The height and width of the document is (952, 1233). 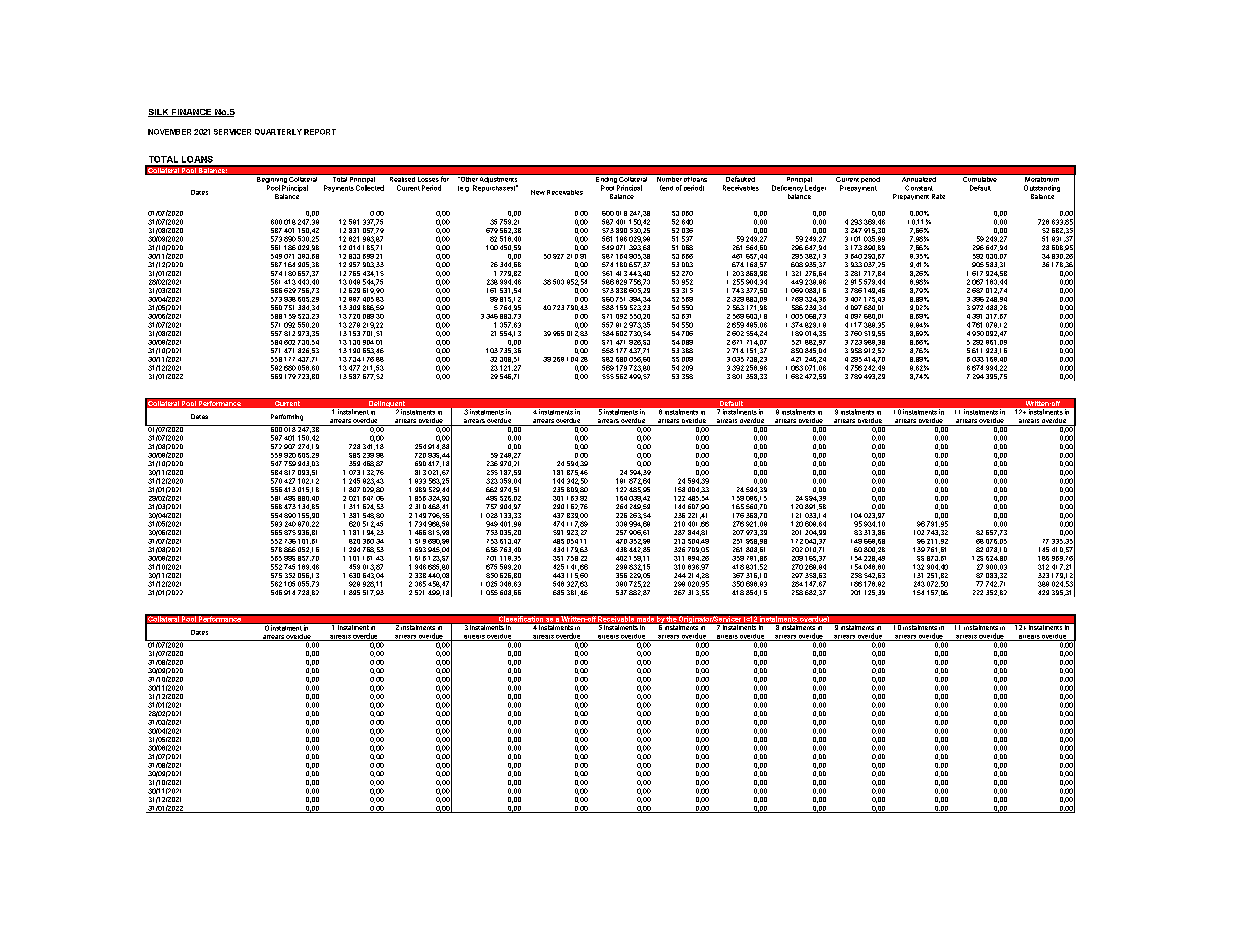 I want to click on Collected, so click(x=370, y=188).
